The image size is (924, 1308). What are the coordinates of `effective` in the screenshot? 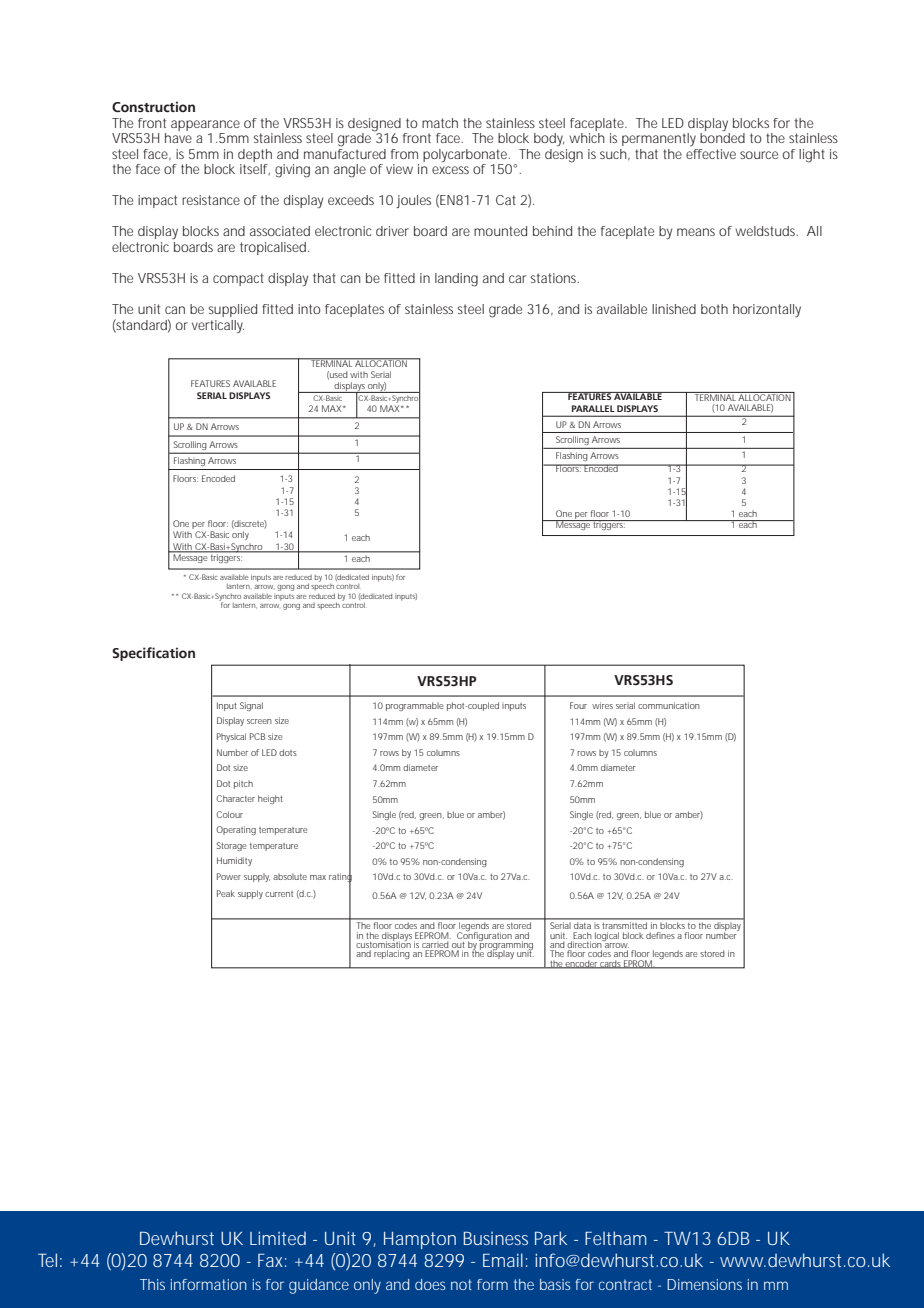 It's located at (711, 154).
